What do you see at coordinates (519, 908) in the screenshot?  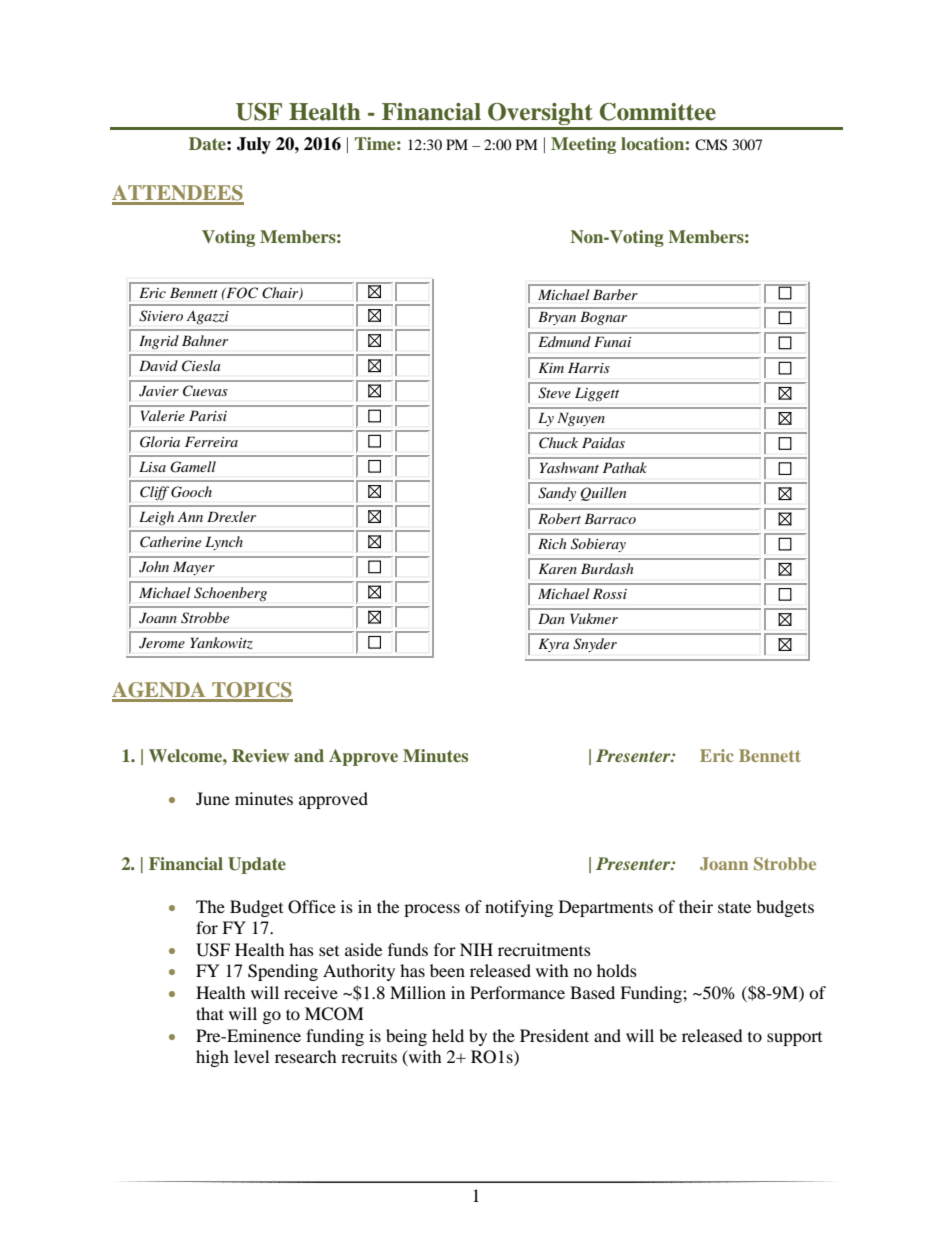 I see `notifying` at bounding box center [519, 908].
